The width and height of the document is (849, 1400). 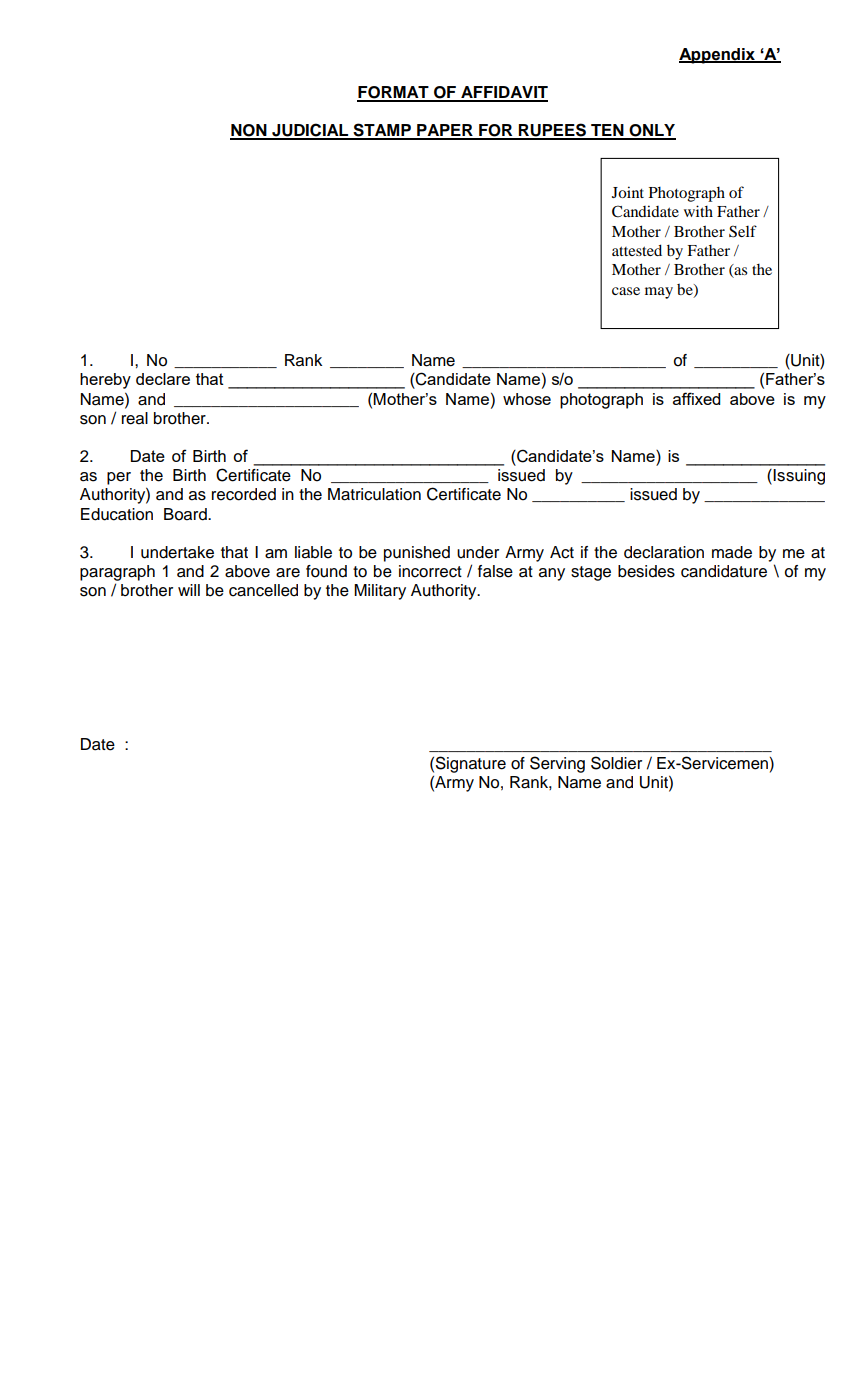 What do you see at coordinates (189, 590) in the document?
I see `will` at bounding box center [189, 590].
